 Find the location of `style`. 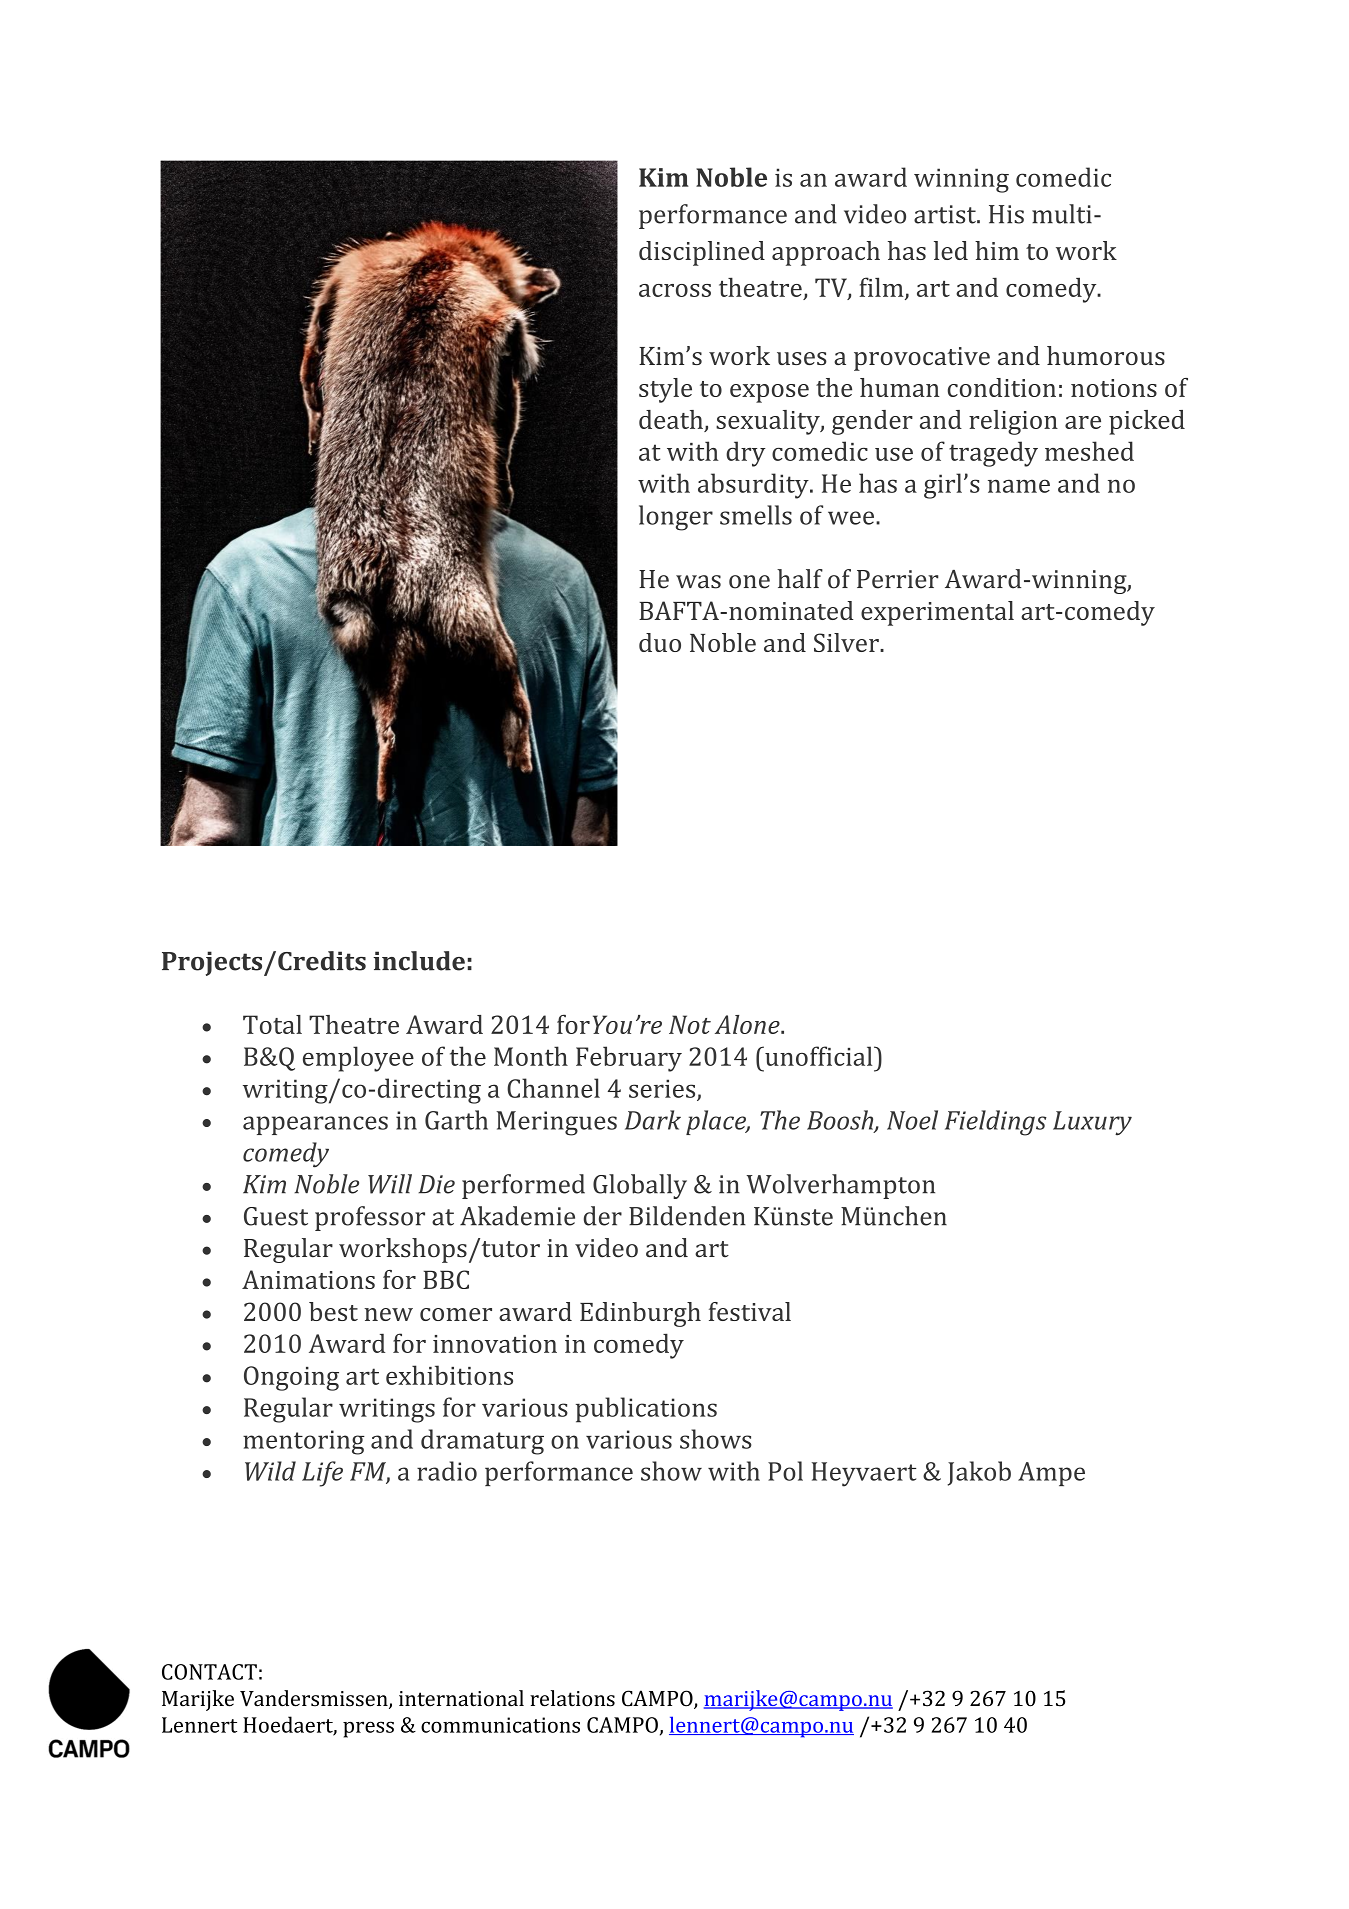

style is located at coordinates (665, 390).
